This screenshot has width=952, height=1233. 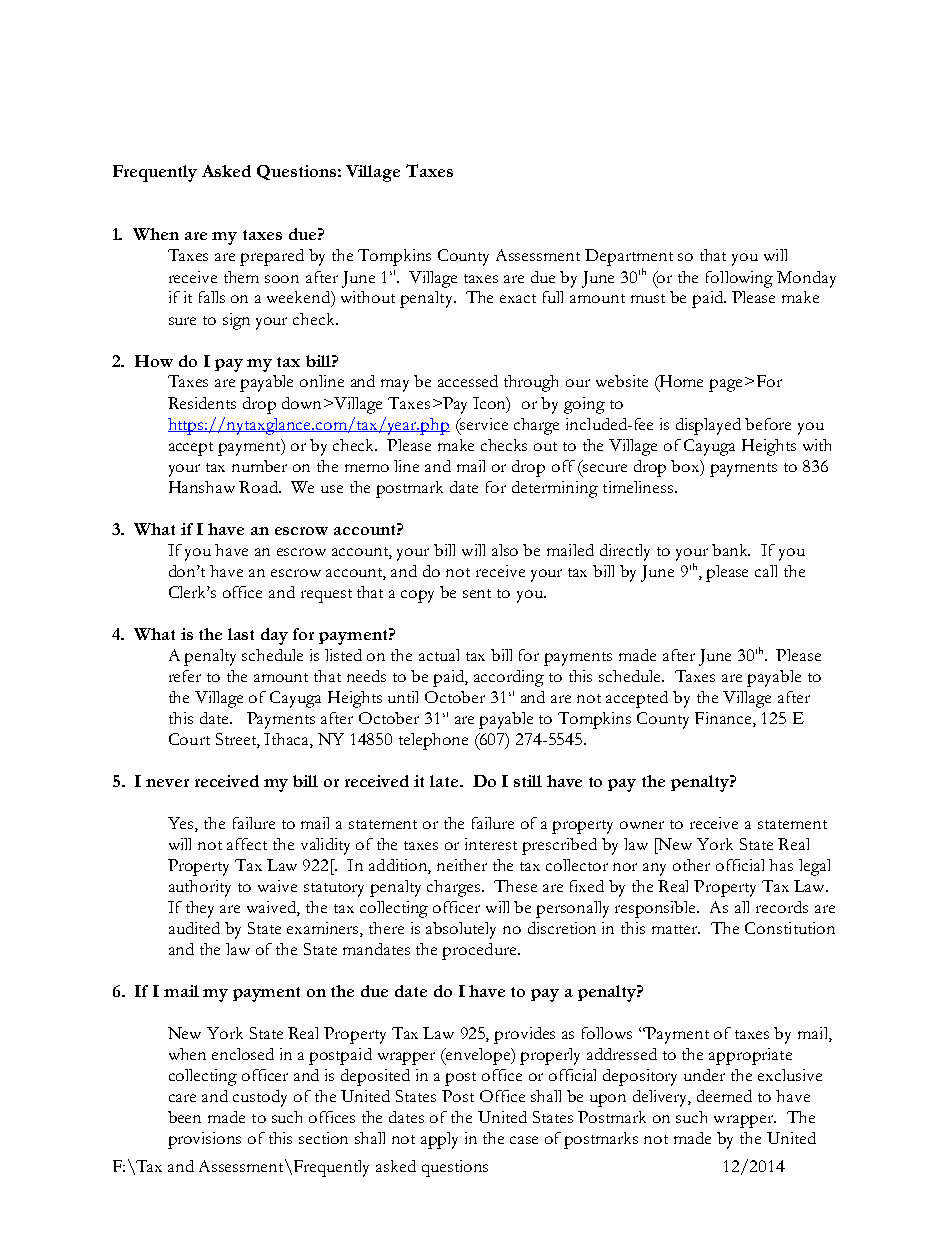 What do you see at coordinates (185, 676) in the screenshot?
I see `refer` at bounding box center [185, 676].
